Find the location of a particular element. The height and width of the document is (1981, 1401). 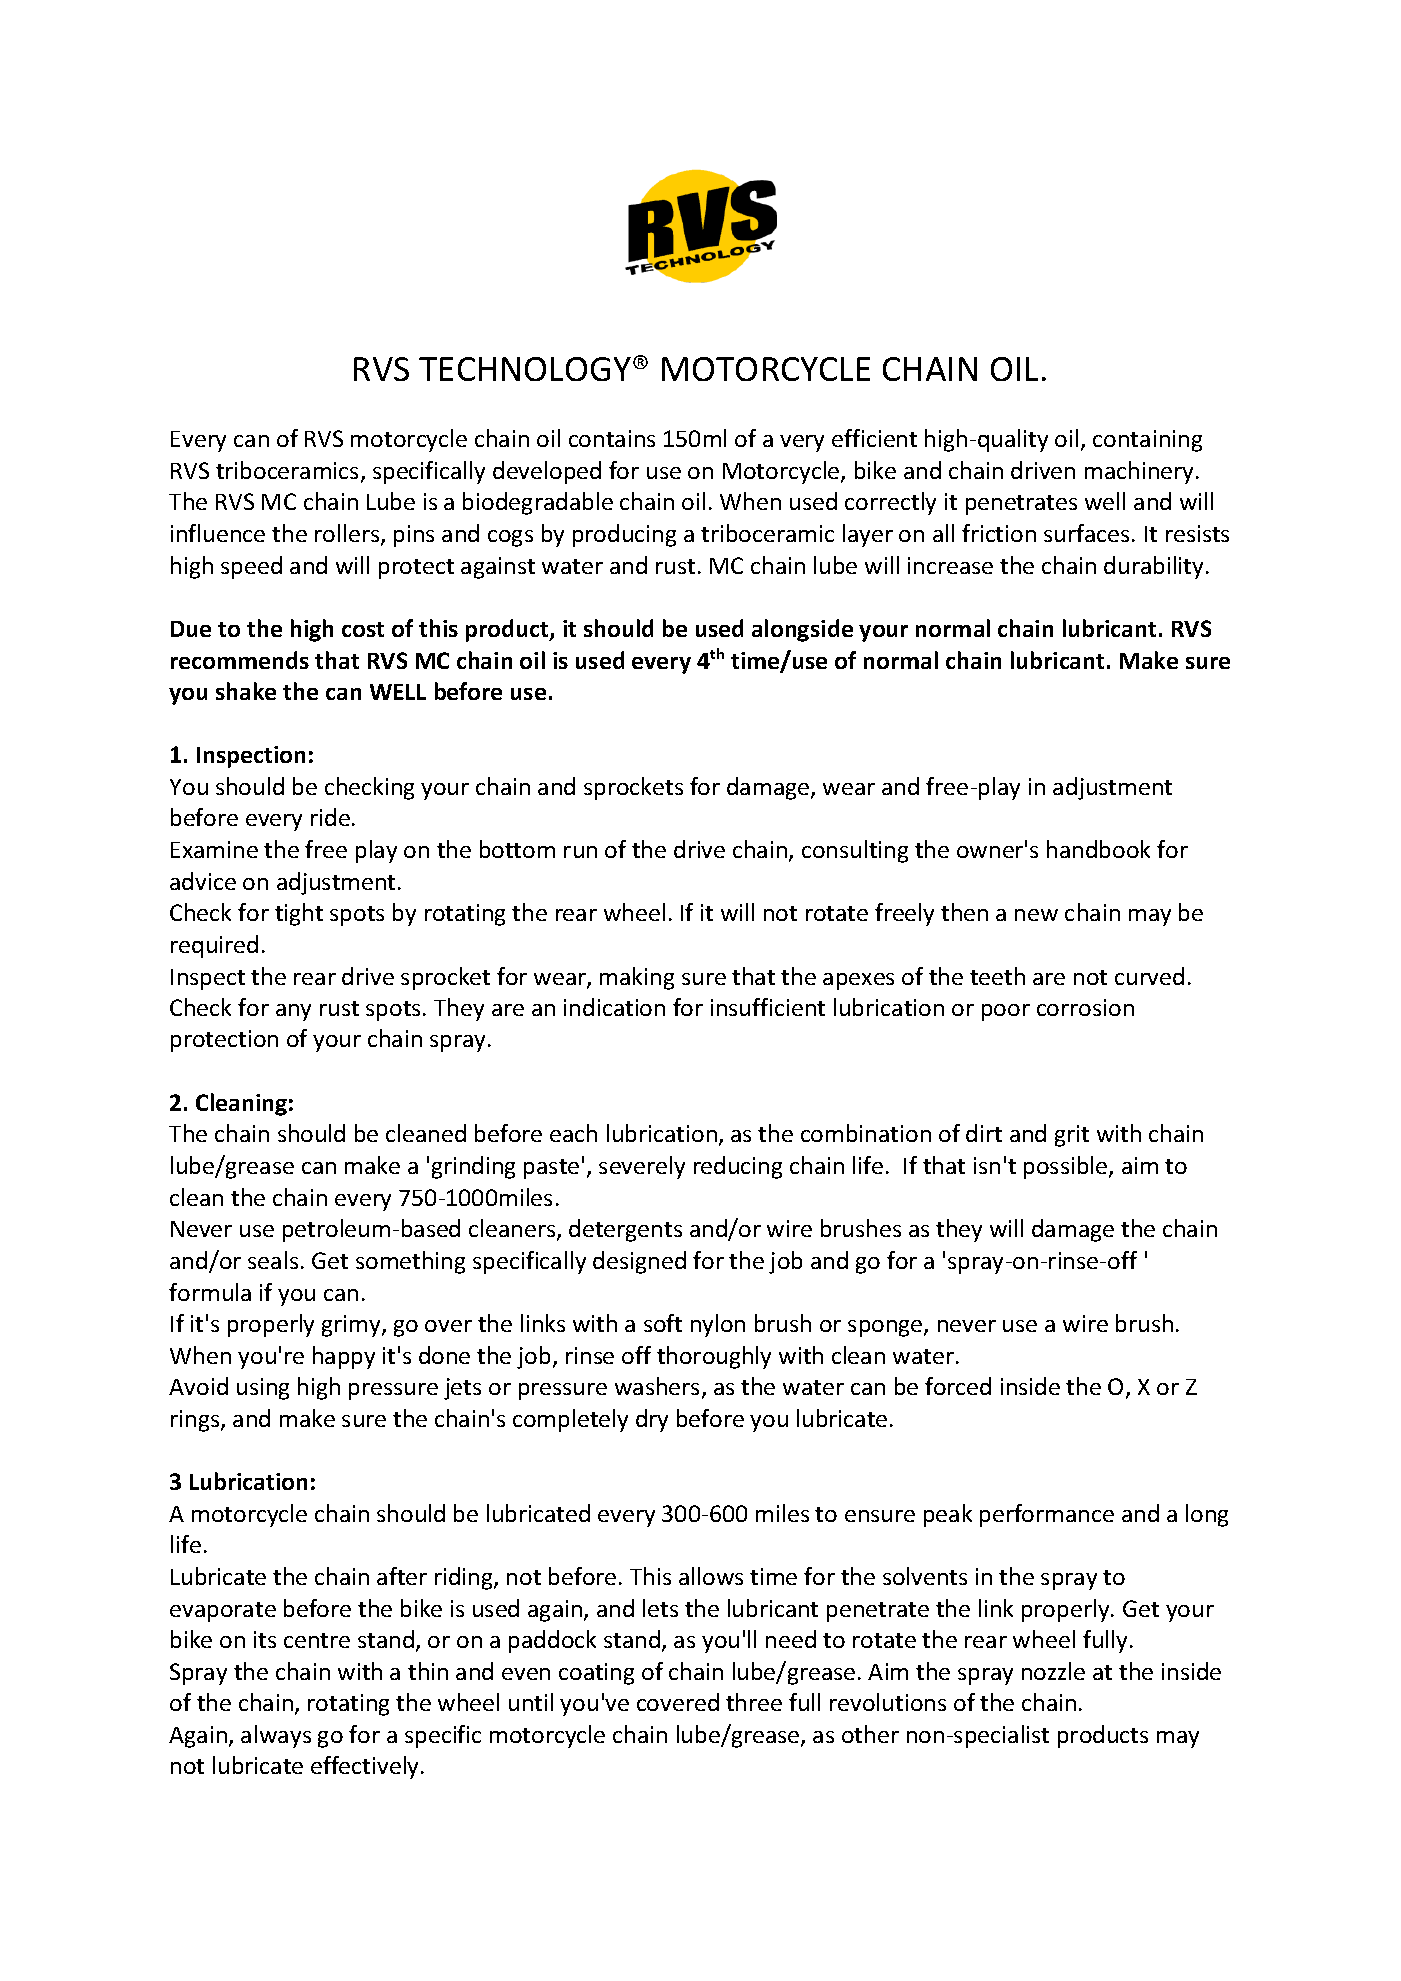

revolutions is located at coordinates (888, 1702).
